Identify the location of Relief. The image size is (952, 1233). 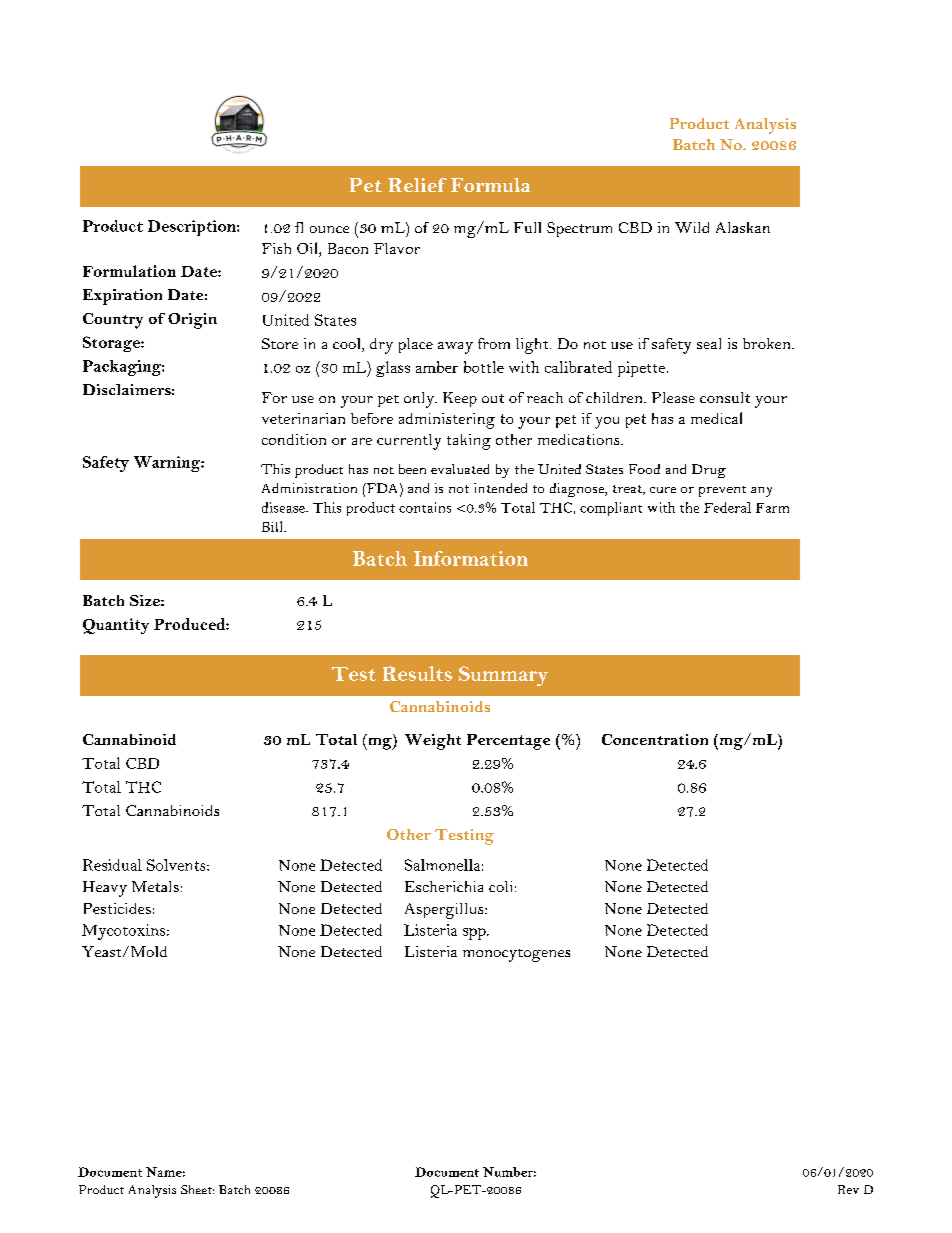
(417, 185).
